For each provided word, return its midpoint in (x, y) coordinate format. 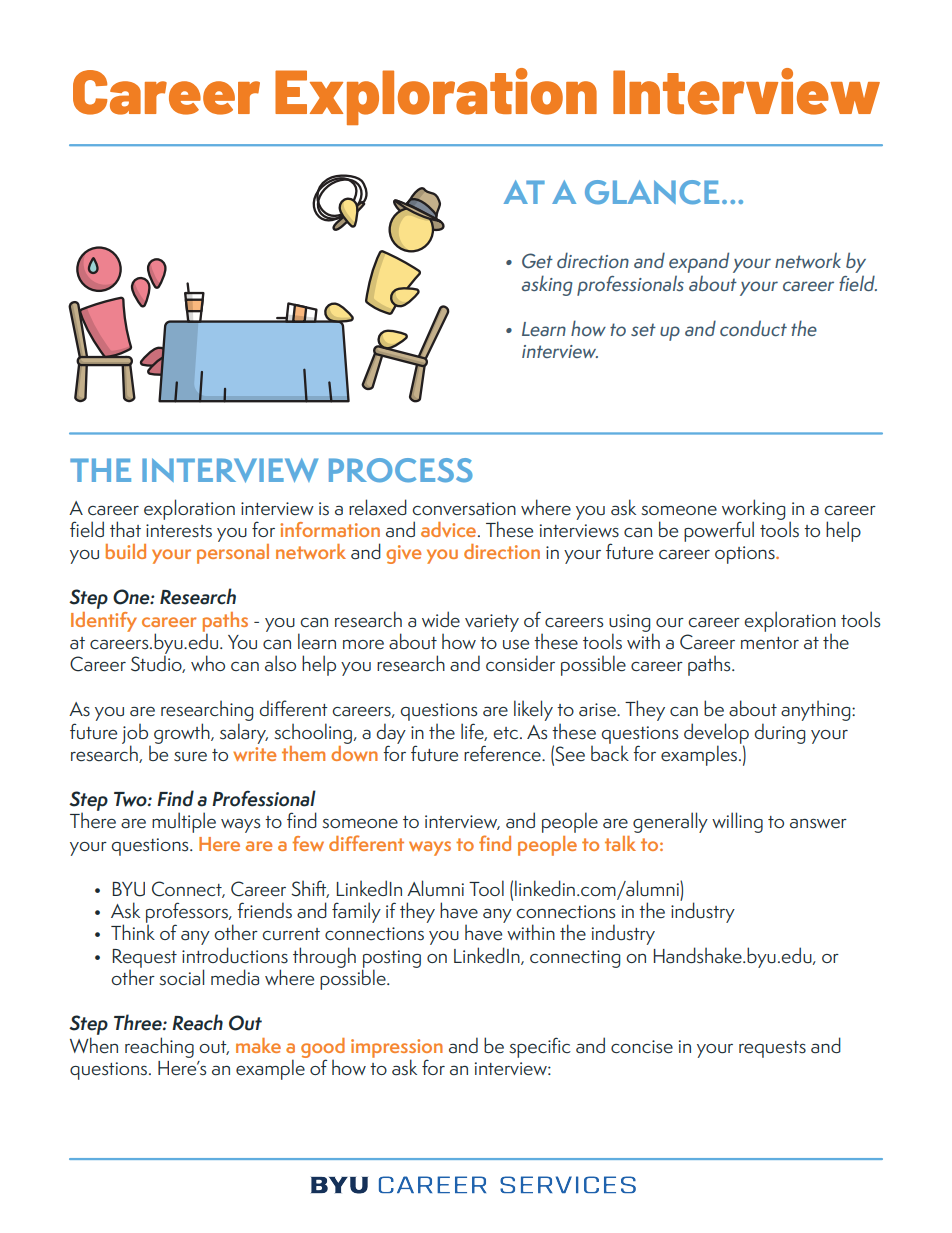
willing (737, 822)
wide (441, 619)
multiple (184, 822)
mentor (770, 643)
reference (503, 753)
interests (179, 531)
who (208, 663)
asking (547, 285)
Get (537, 260)
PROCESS (401, 470)
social (181, 977)
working (753, 510)
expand (699, 262)
